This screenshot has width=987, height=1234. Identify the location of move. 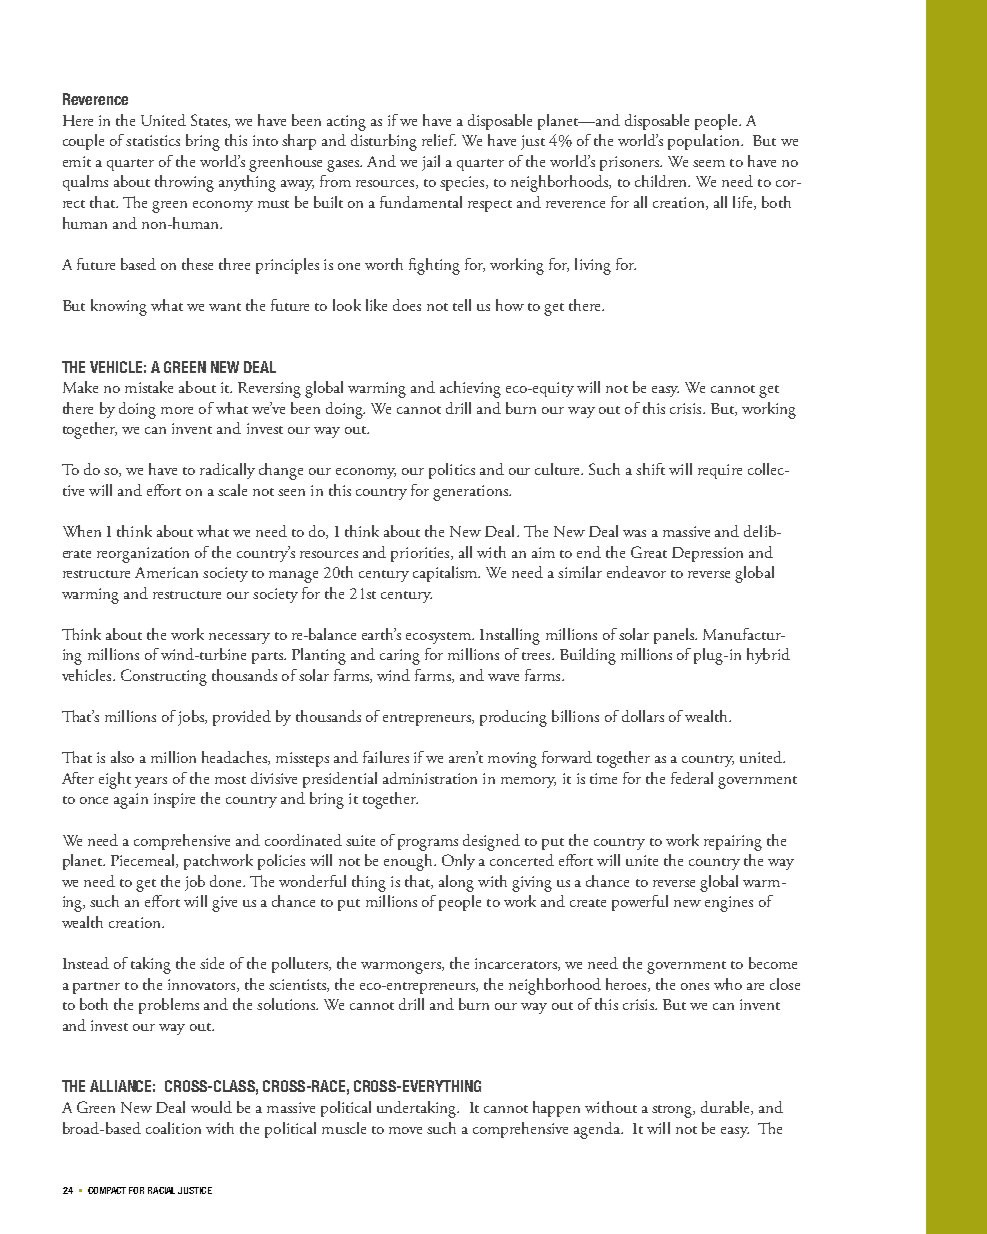
(405, 1130).
